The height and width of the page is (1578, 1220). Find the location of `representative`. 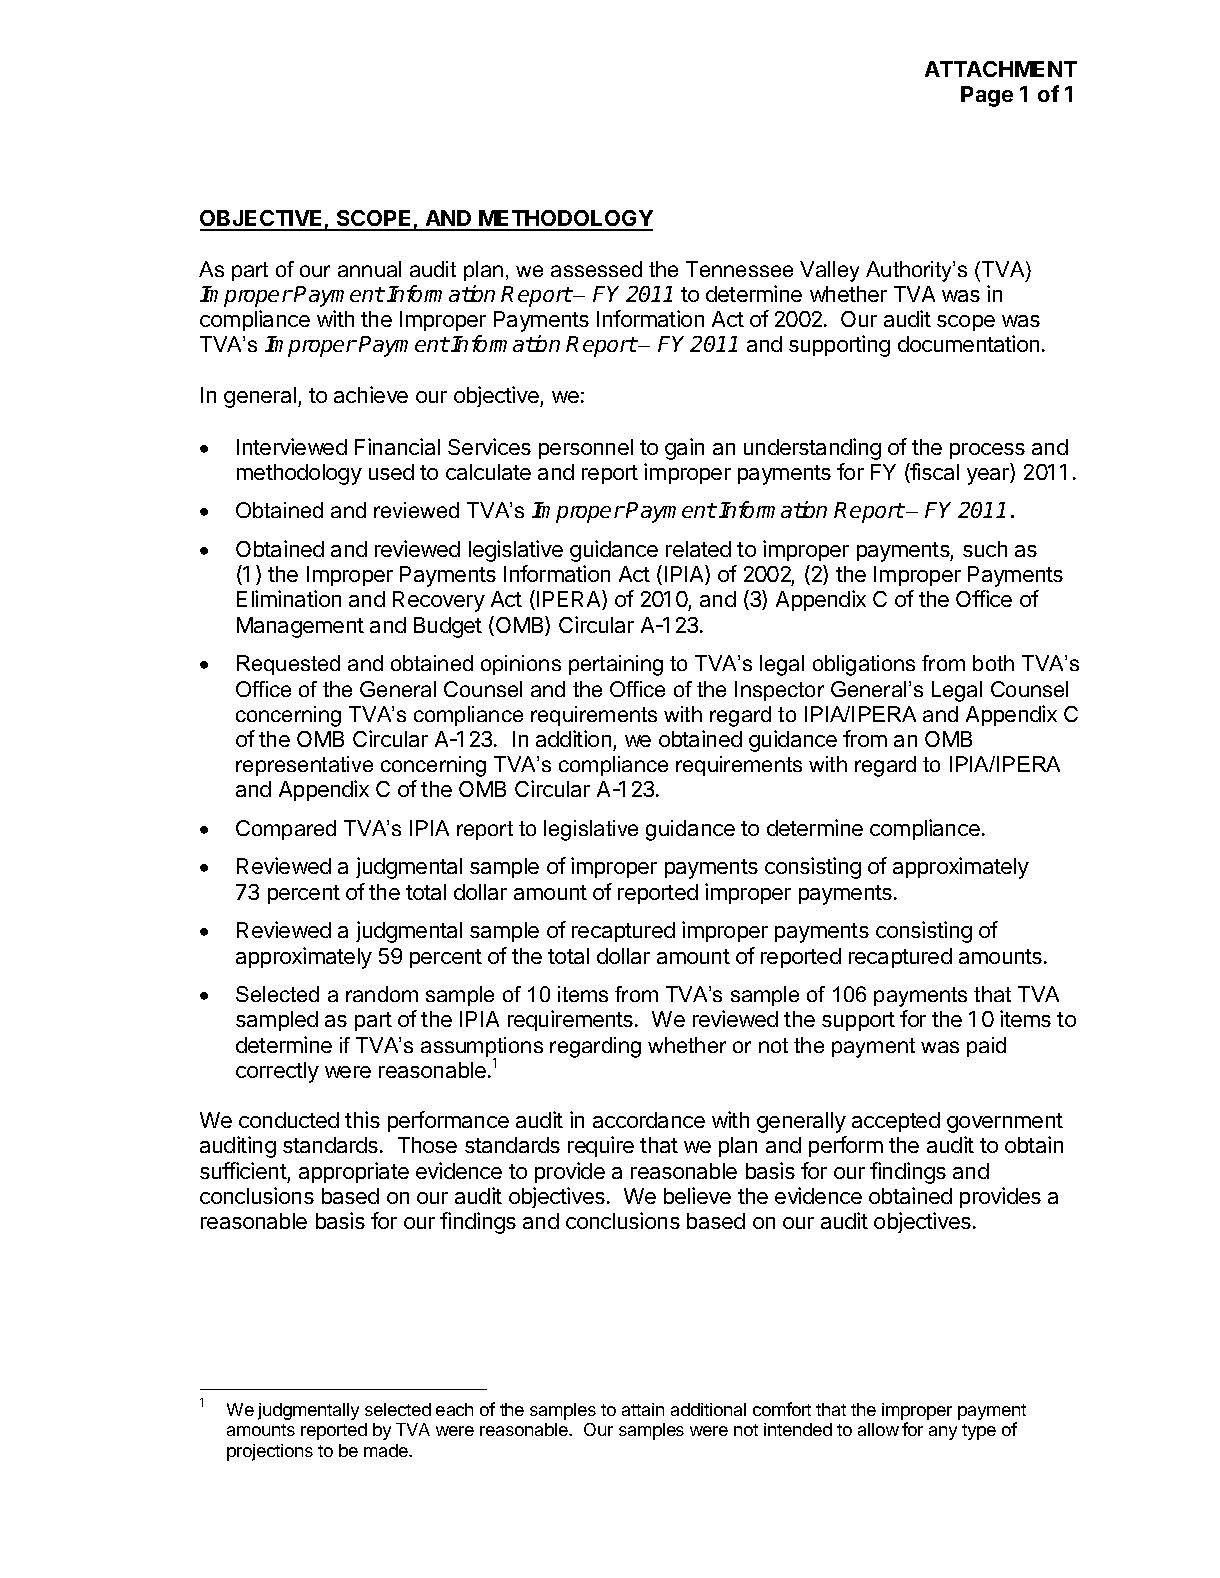

representative is located at coordinates (304, 766).
